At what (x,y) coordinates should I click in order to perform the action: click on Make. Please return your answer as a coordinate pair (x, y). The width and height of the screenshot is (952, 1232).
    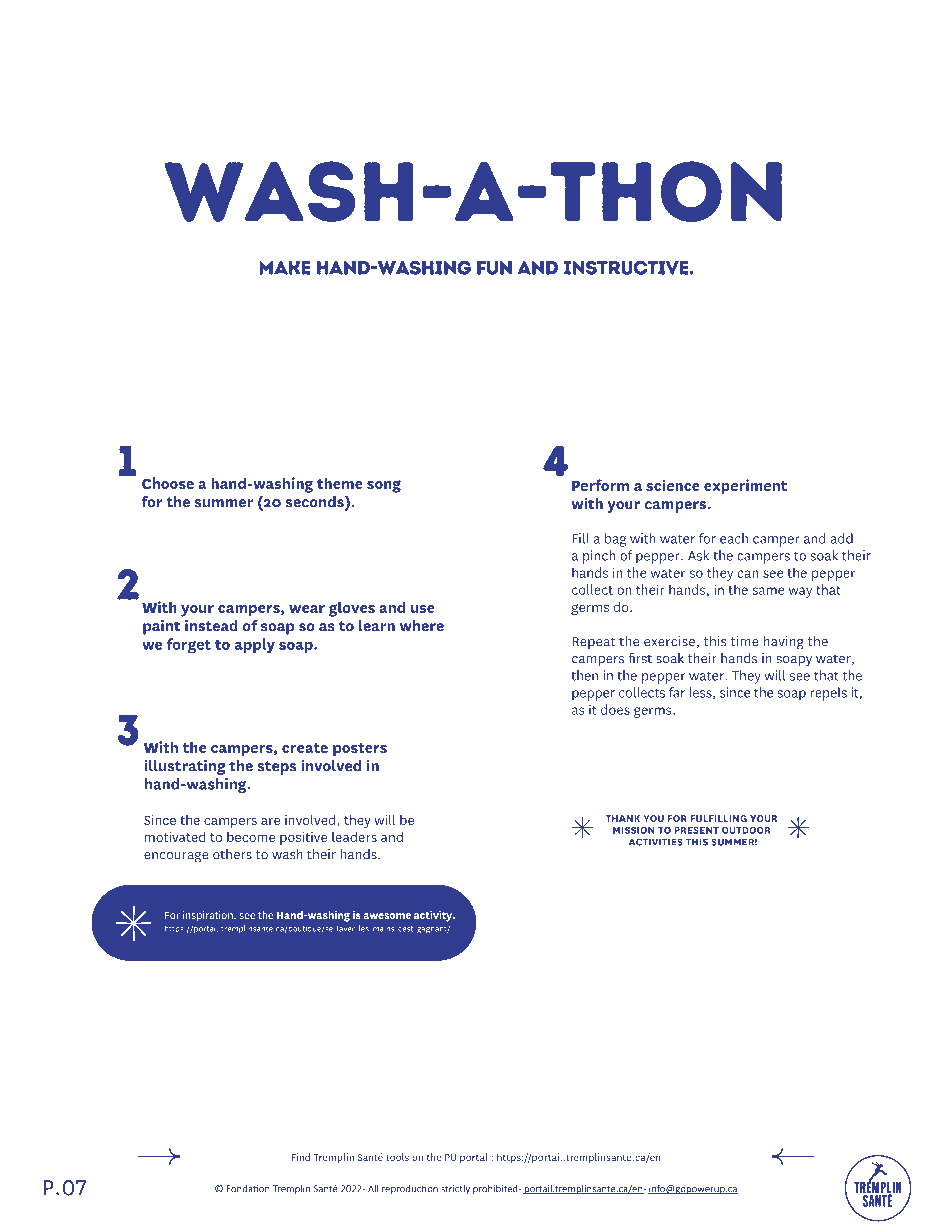
    Looking at the image, I should click on (285, 268).
